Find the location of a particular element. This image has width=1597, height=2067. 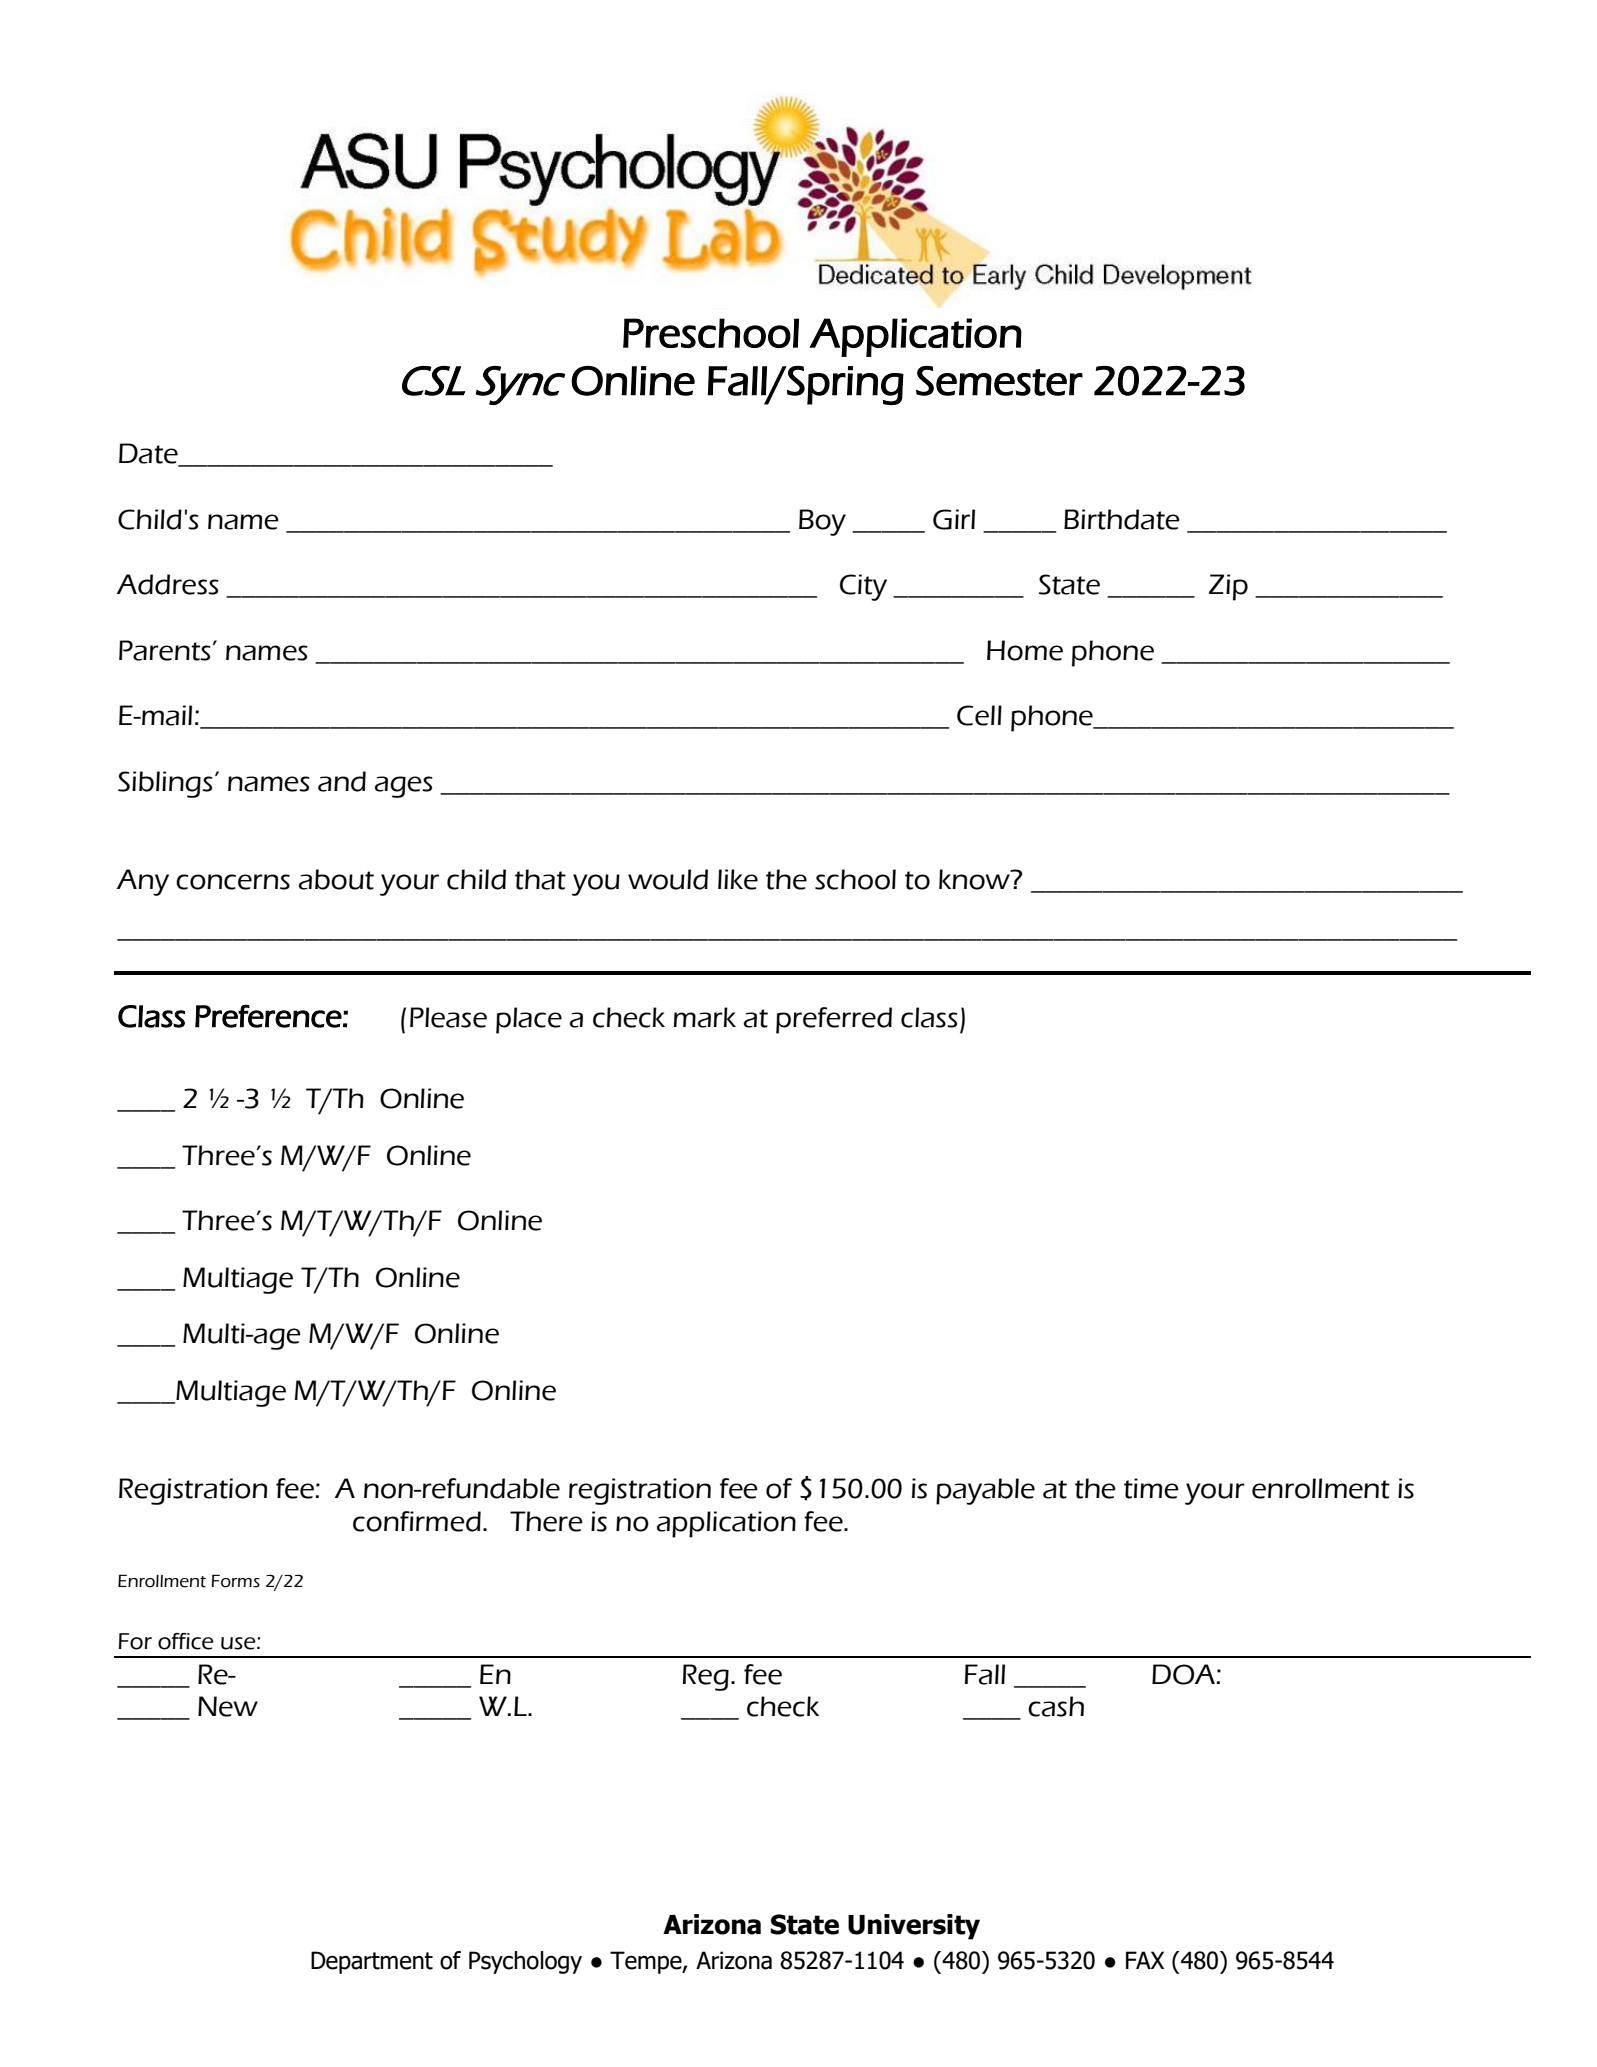

and is located at coordinates (342, 781).
